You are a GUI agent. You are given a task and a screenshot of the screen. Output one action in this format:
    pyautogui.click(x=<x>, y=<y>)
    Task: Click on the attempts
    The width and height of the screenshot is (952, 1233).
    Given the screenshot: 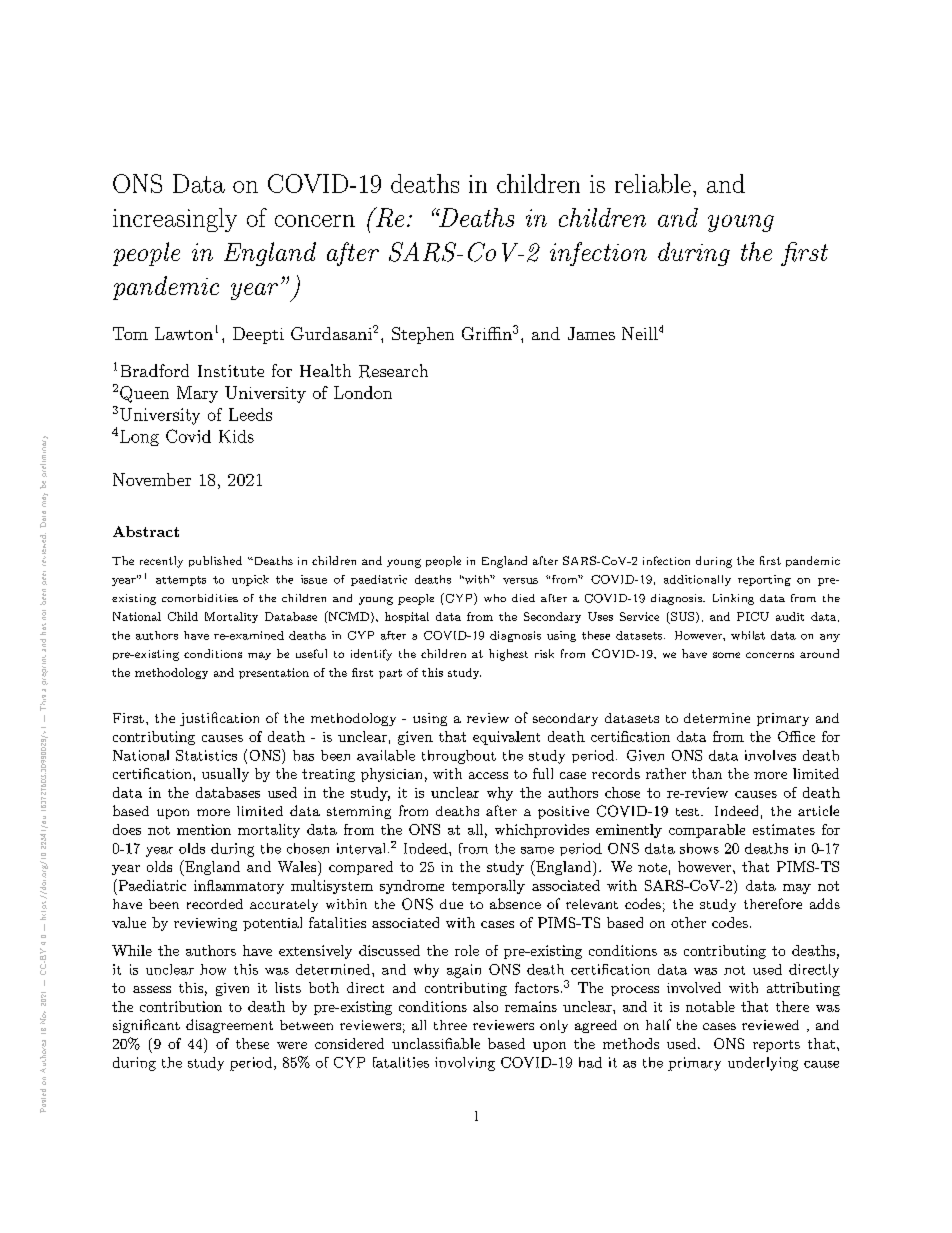 What is the action you would take?
    pyautogui.click(x=181, y=581)
